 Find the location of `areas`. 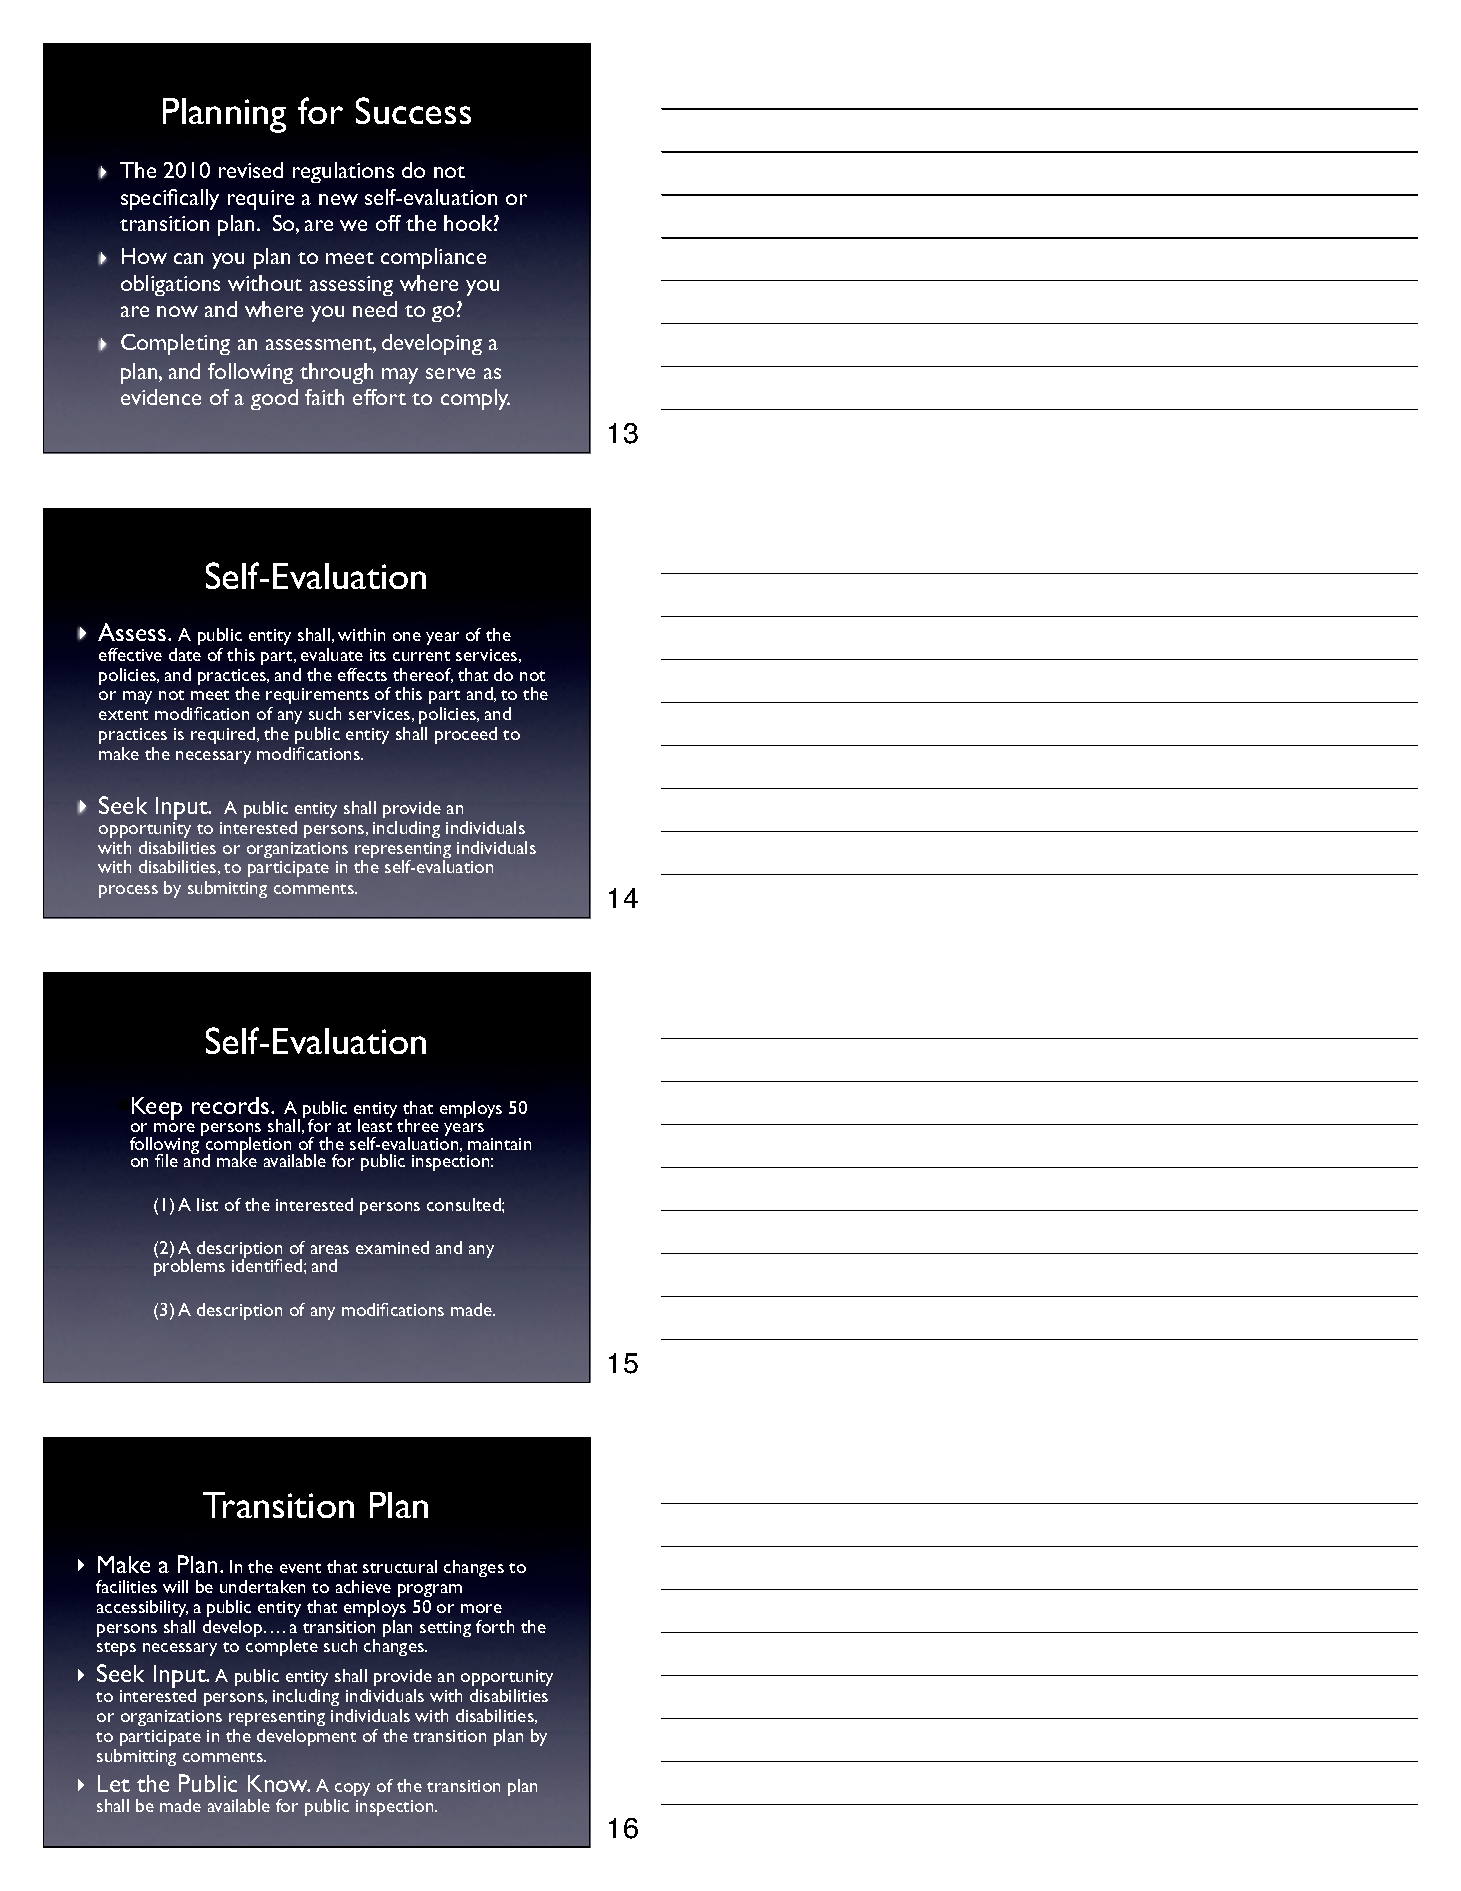

areas is located at coordinates (330, 1249).
